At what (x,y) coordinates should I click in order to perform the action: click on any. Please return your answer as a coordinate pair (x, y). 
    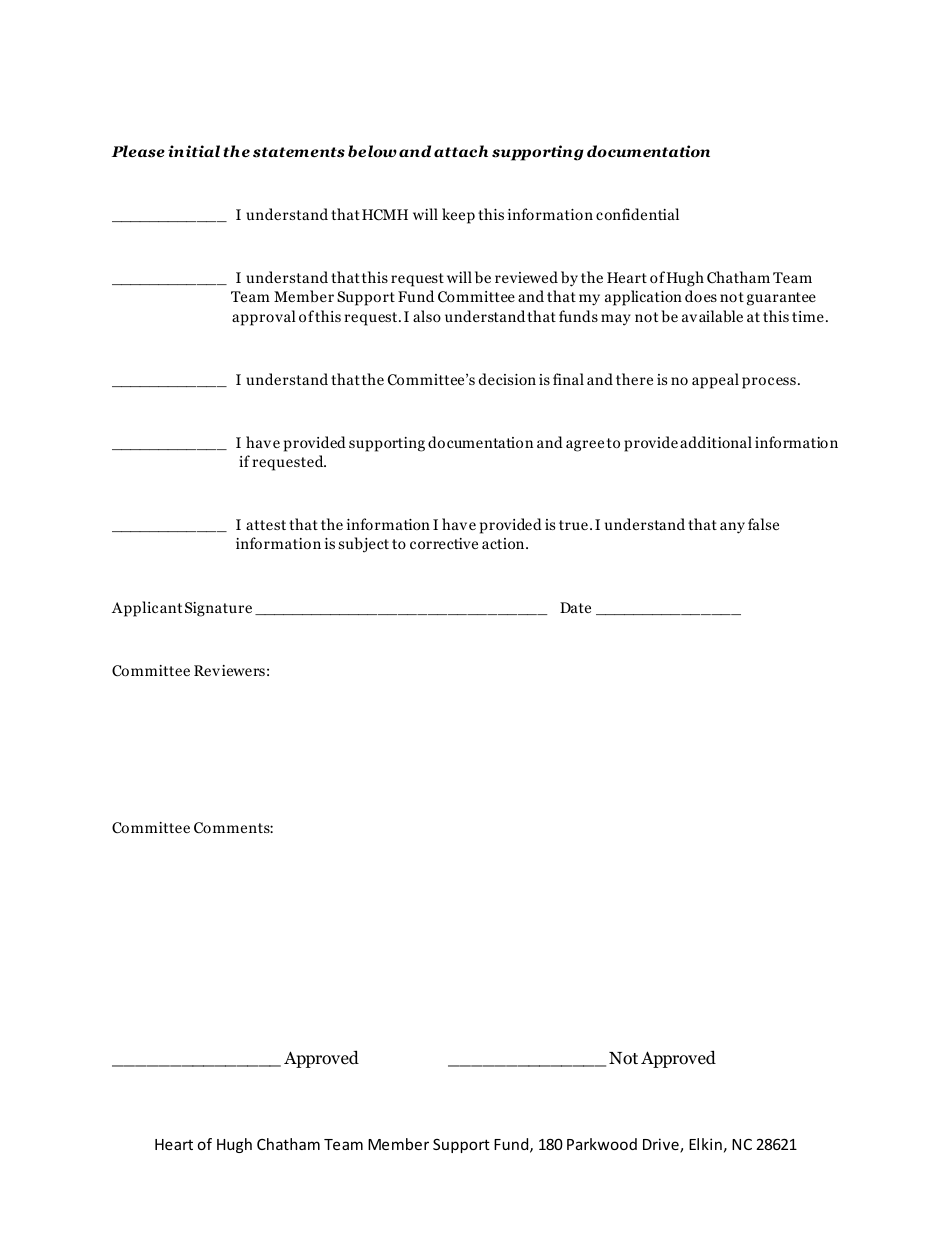
    Looking at the image, I should click on (732, 528).
